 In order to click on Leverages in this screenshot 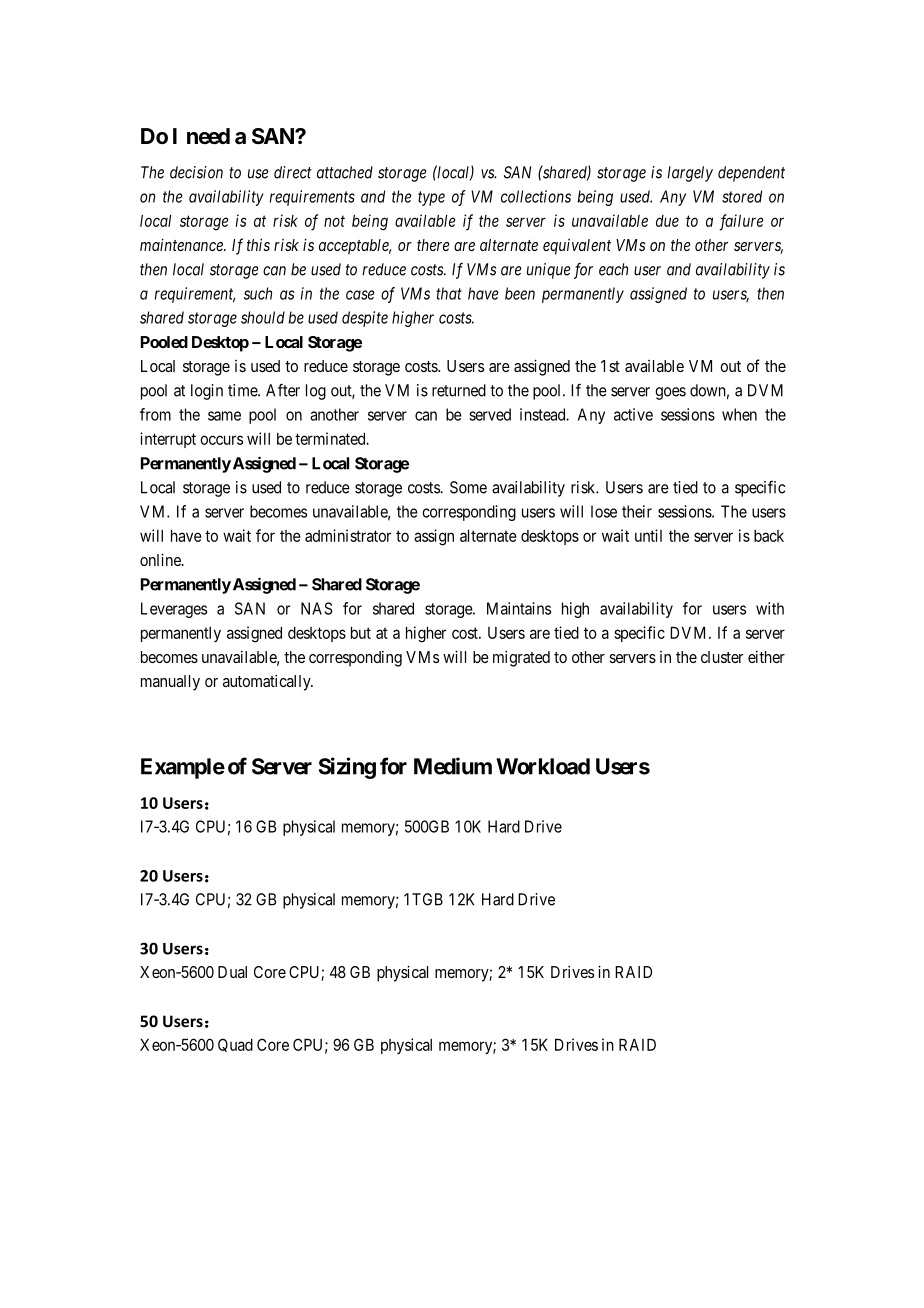, I will do `click(174, 610)`.
